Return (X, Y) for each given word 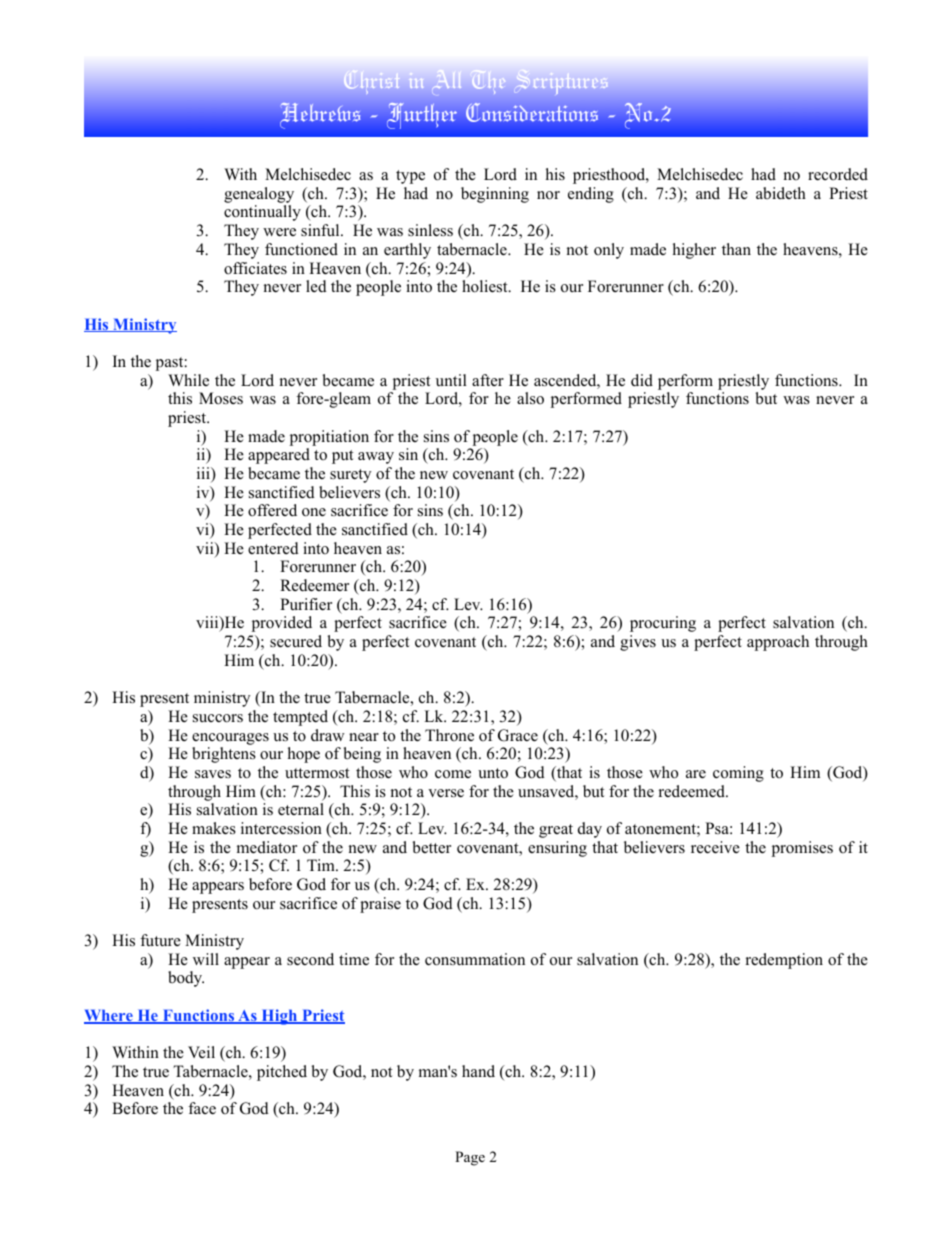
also (530, 398)
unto (493, 773)
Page (470, 1158)
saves (213, 774)
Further (422, 115)
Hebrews (320, 115)
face (202, 1108)
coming (738, 774)
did (642, 380)
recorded (838, 174)
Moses (221, 398)
